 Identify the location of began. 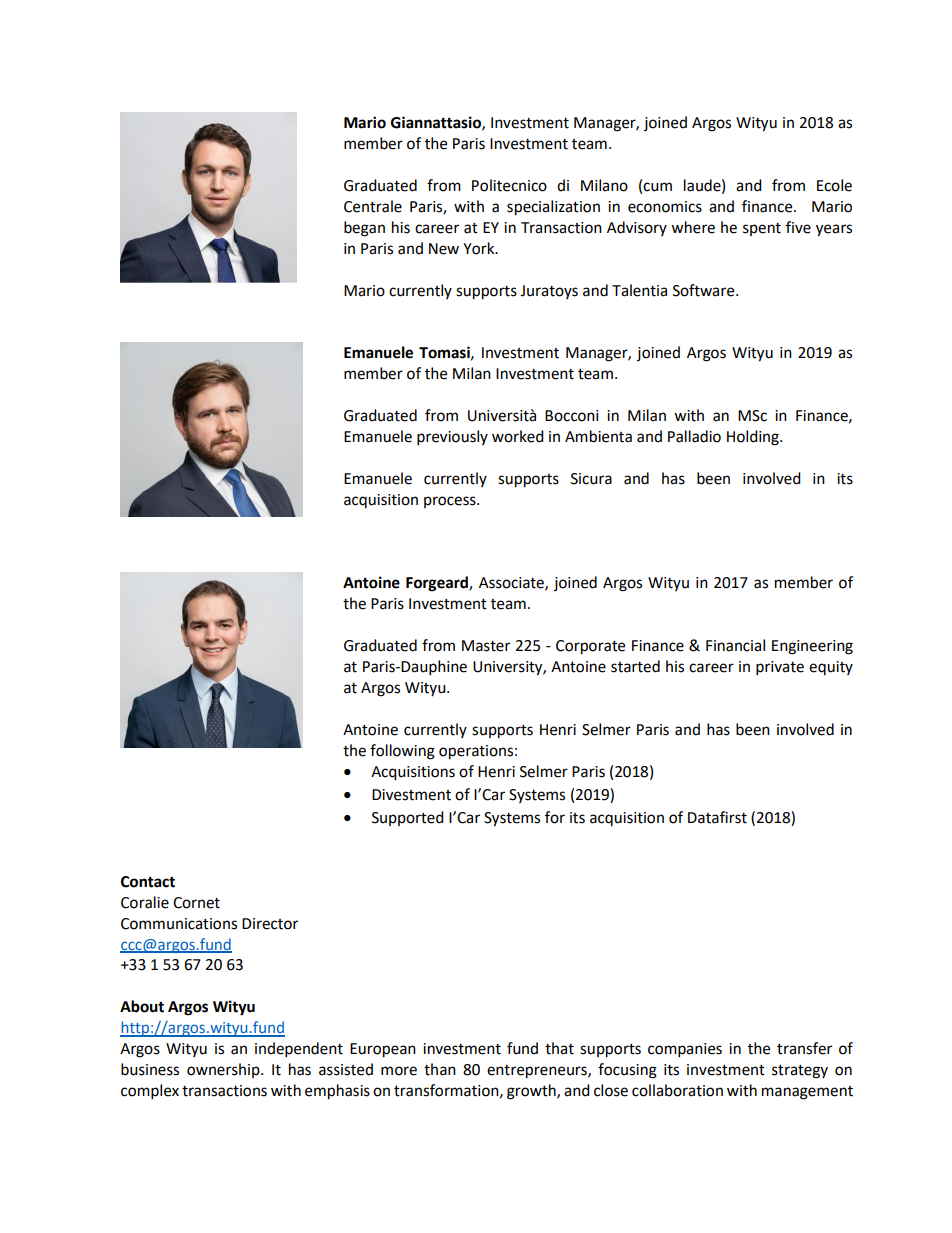
(364, 229).
